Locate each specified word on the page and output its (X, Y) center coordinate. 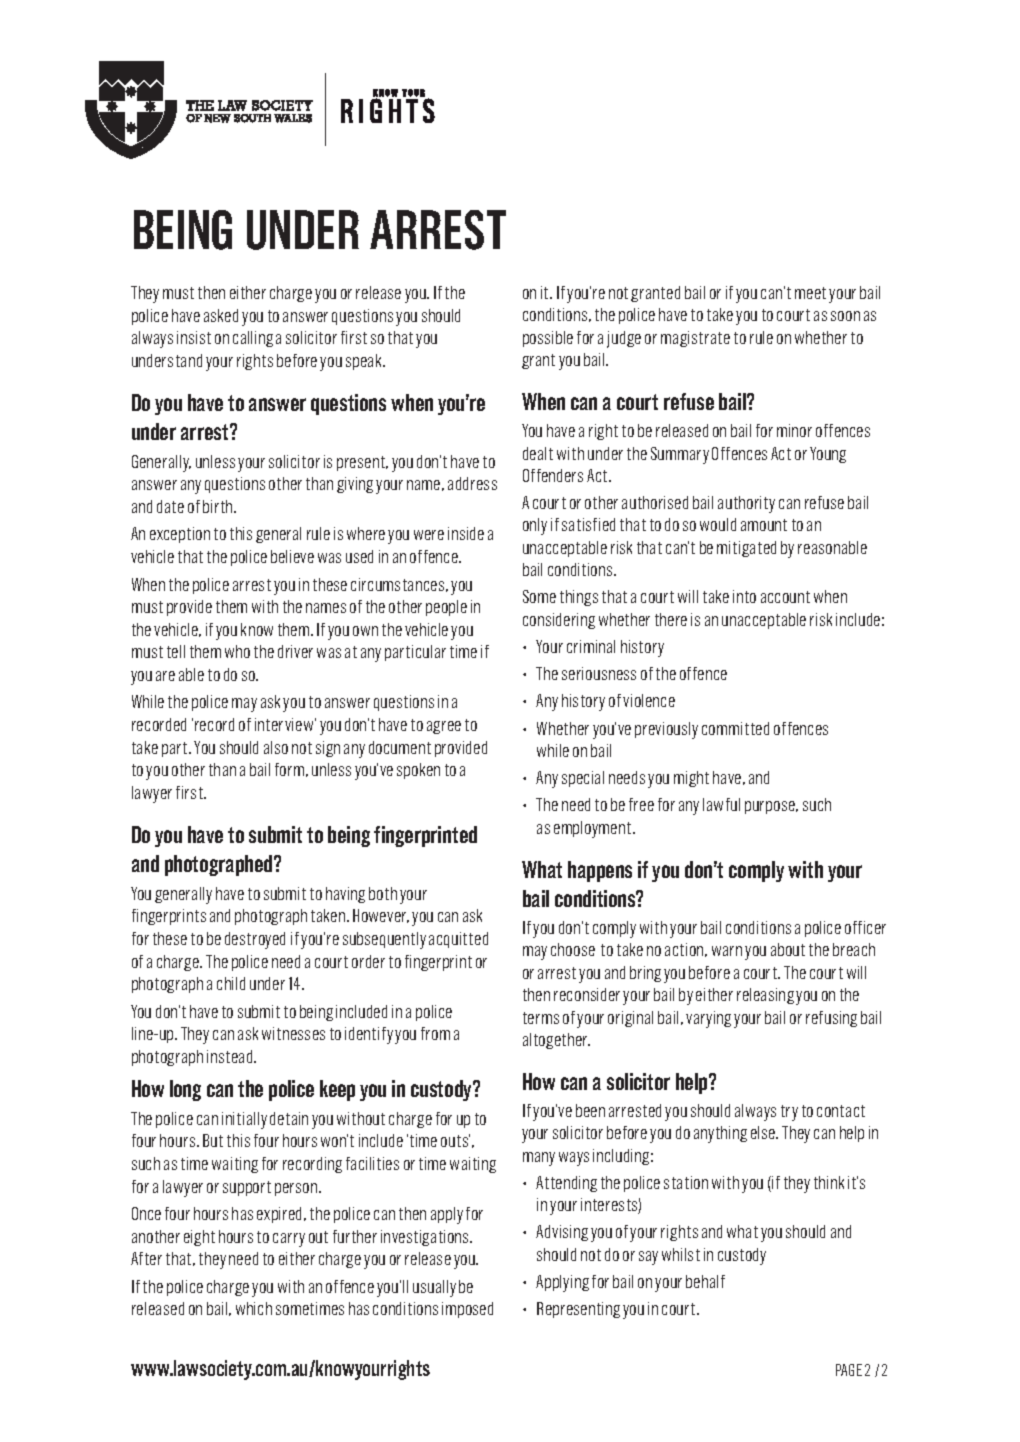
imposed (467, 1310)
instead (231, 1056)
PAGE (849, 1370)
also (276, 747)
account (785, 597)
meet (810, 293)
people (446, 608)
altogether (556, 1041)
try (789, 1113)
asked (221, 315)
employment (594, 829)
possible (548, 339)
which (254, 1308)
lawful (721, 804)
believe (292, 556)
